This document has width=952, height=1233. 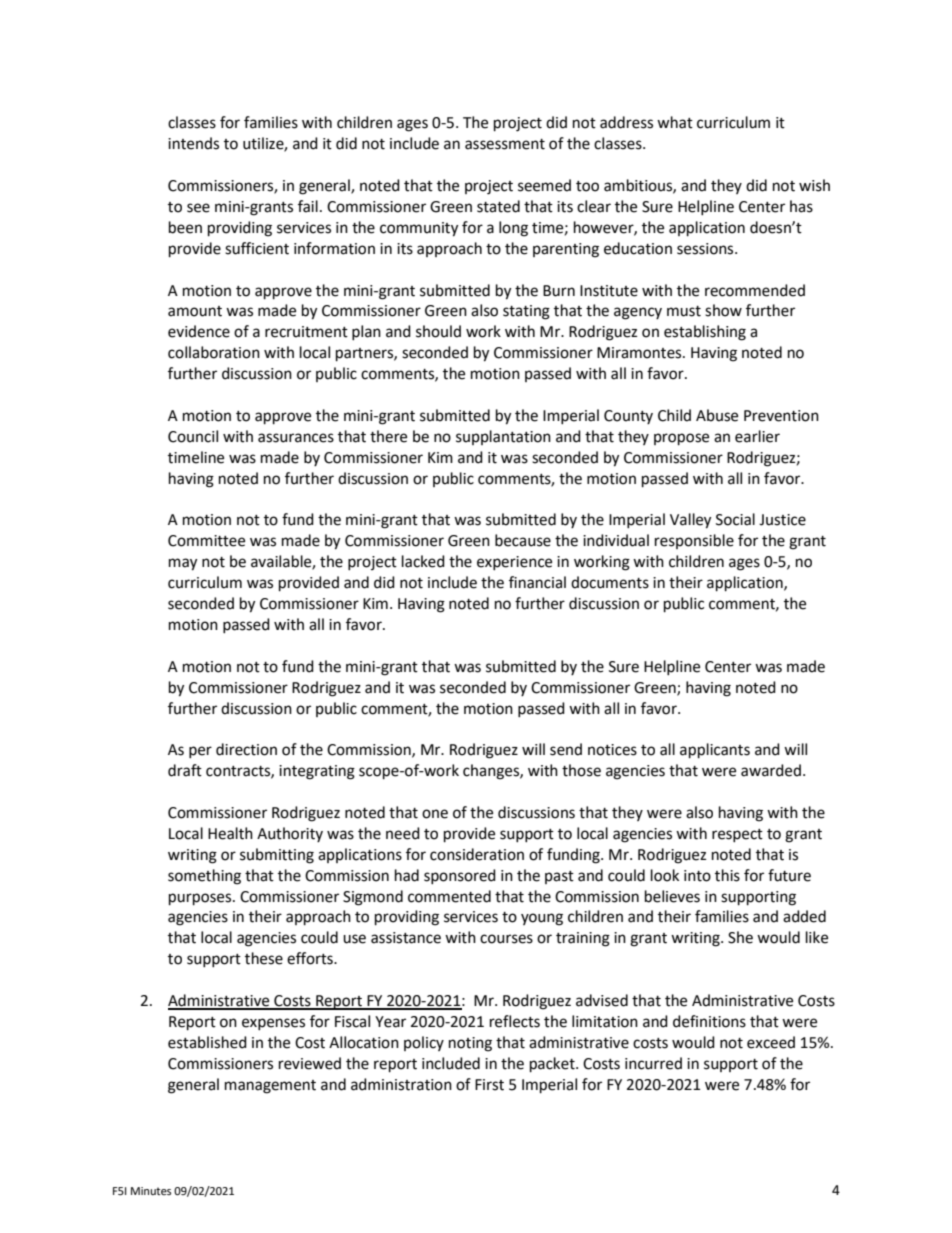 I want to click on incurred, so click(x=653, y=1063).
